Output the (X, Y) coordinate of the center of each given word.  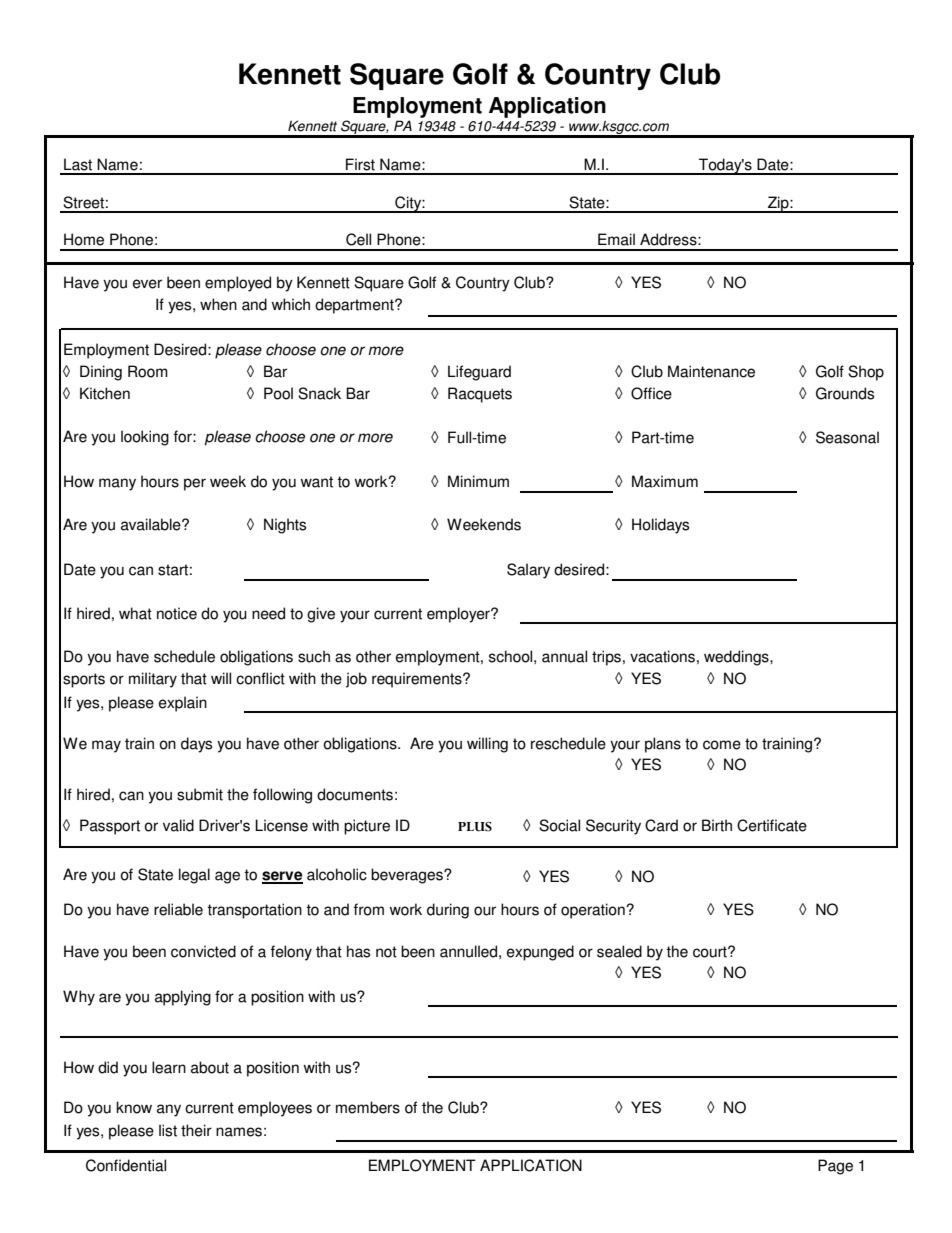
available (152, 524)
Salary (528, 571)
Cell (358, 239)
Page (835, 1167)
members (368, 1107)
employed (238, 284)
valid (178, 825)
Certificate (772, 825)
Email (616, 239)
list (168, 1130)
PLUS (475, 826)
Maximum (665, 481)
